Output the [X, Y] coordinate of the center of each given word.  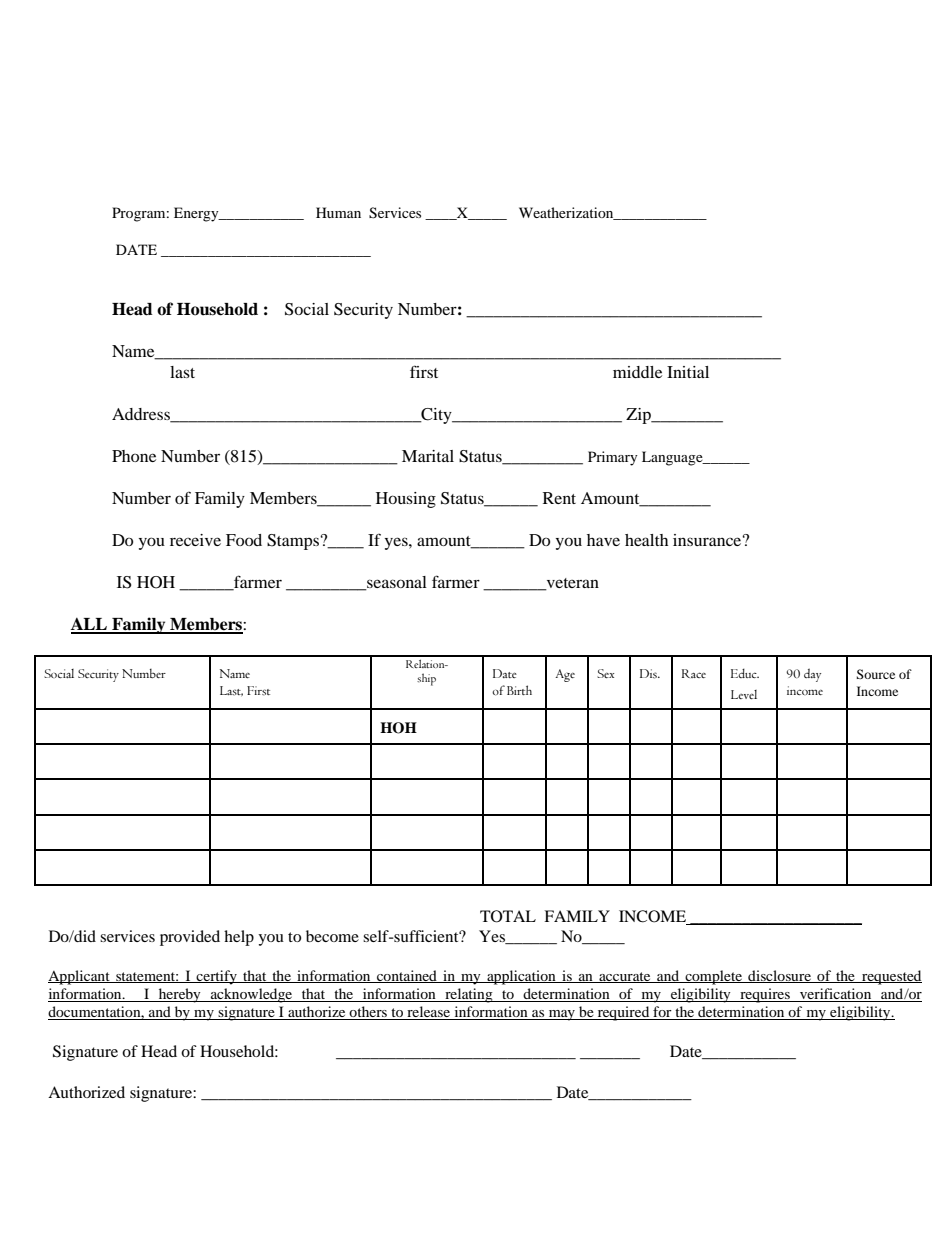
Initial [688, 372]
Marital [428, 456]
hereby [180, 995]
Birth [519, 690]
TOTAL [508, 916]
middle [637, 372]
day [812, 675]
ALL [90, 625]
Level [744, 694]
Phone [134, 456]
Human [338, 212]
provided [190, 938]
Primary [613, 458]
